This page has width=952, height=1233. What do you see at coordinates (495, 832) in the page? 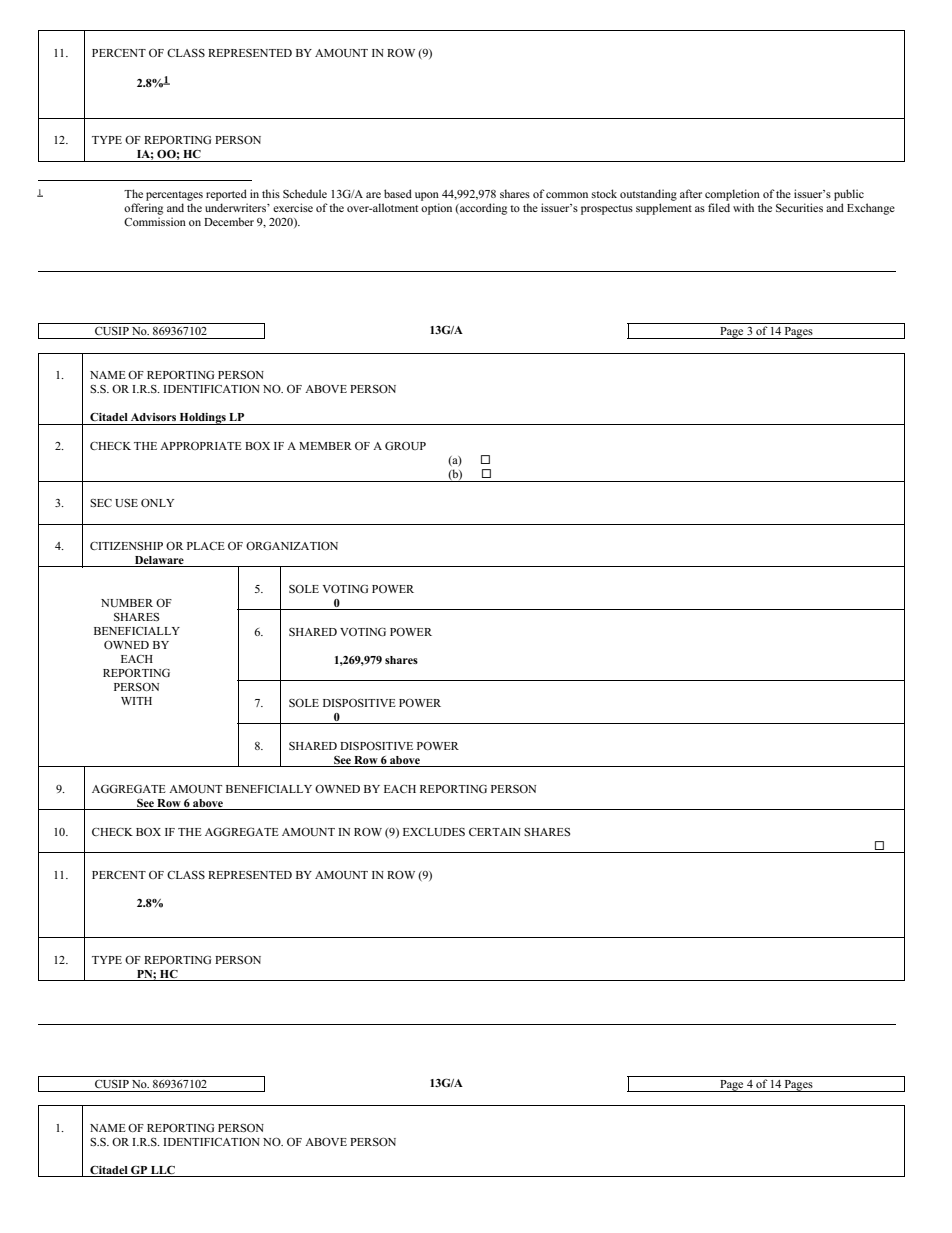
I see `CERTAIN` at bounding box center [495, 832].
